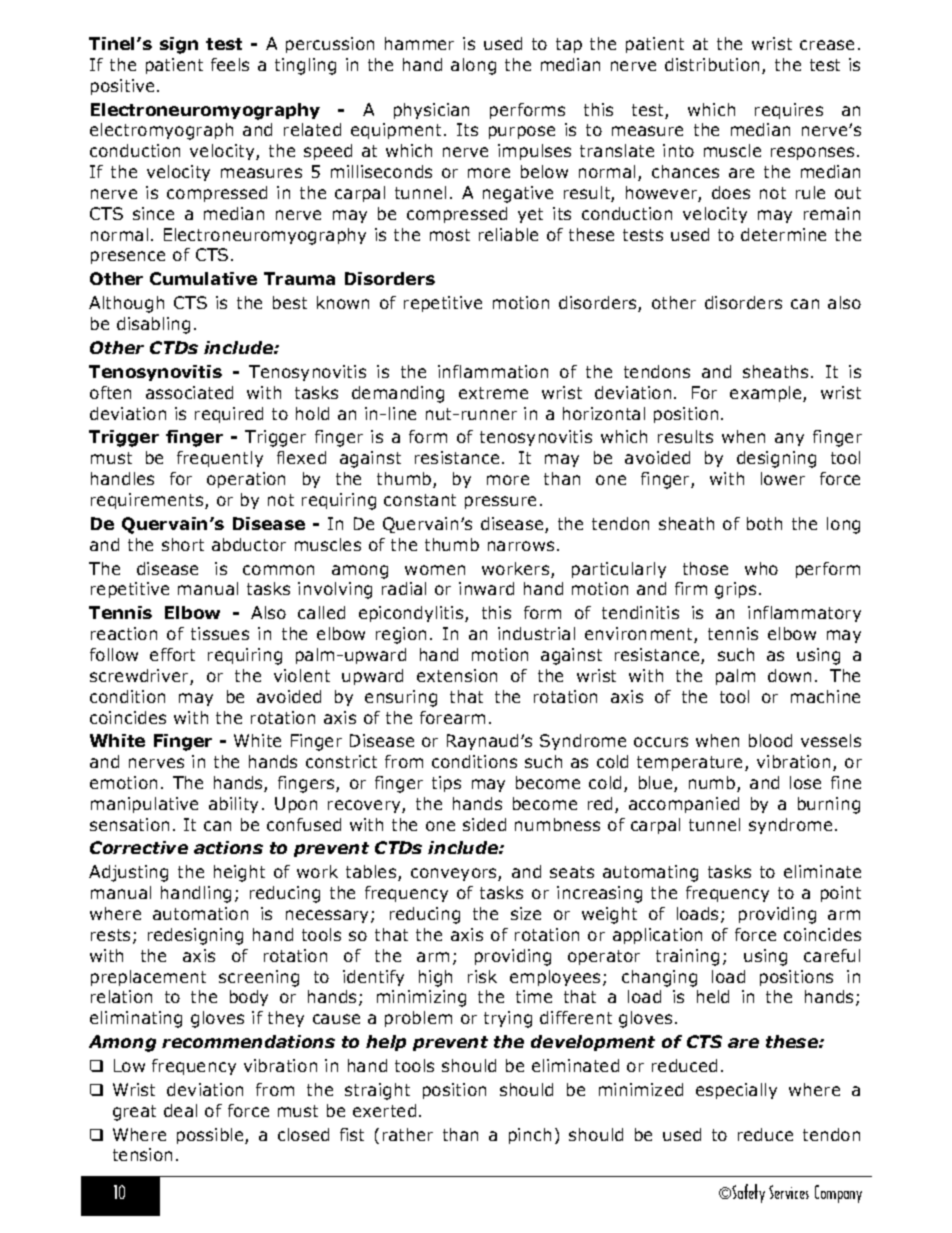 This page has height=1233, width=952. I want to click on sided, so click(484, 824).
